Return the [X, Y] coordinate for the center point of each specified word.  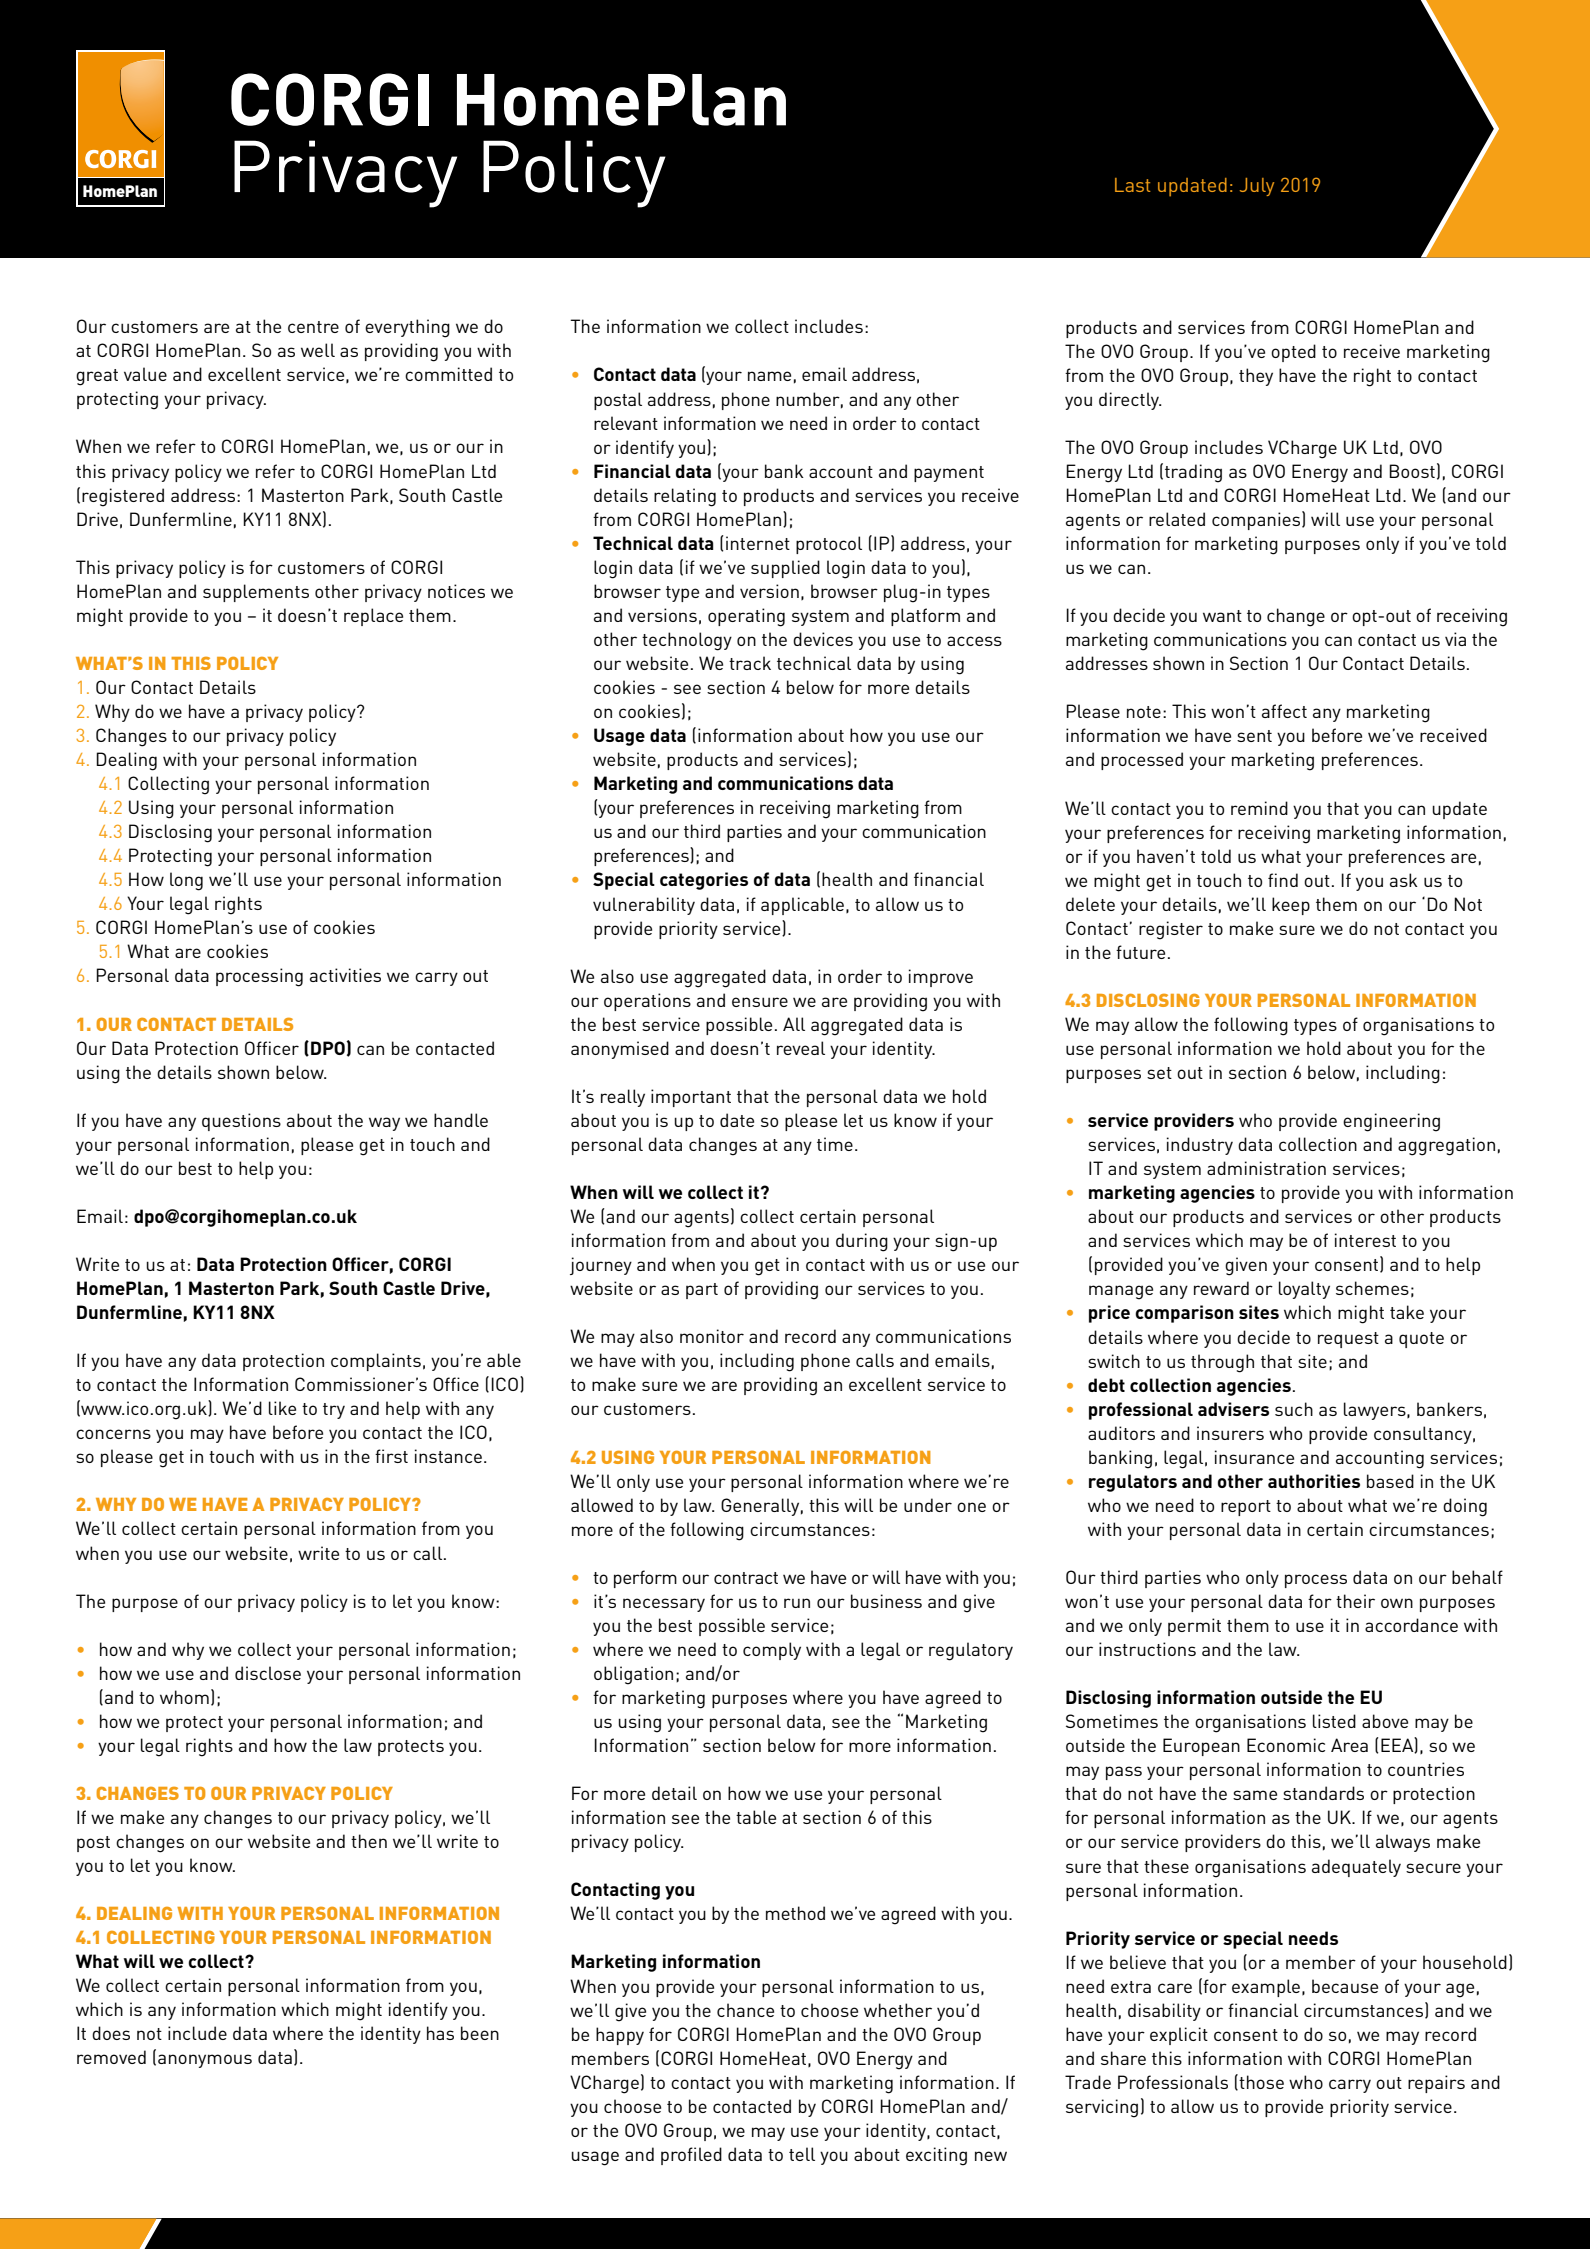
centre [313, 327]
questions [241, 1122]
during [862, 1242]
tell [802, 2154]
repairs [1436, 2084]
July [1257, 187]
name [769, 376]
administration [1266, 1168]
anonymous [205, 2061]
